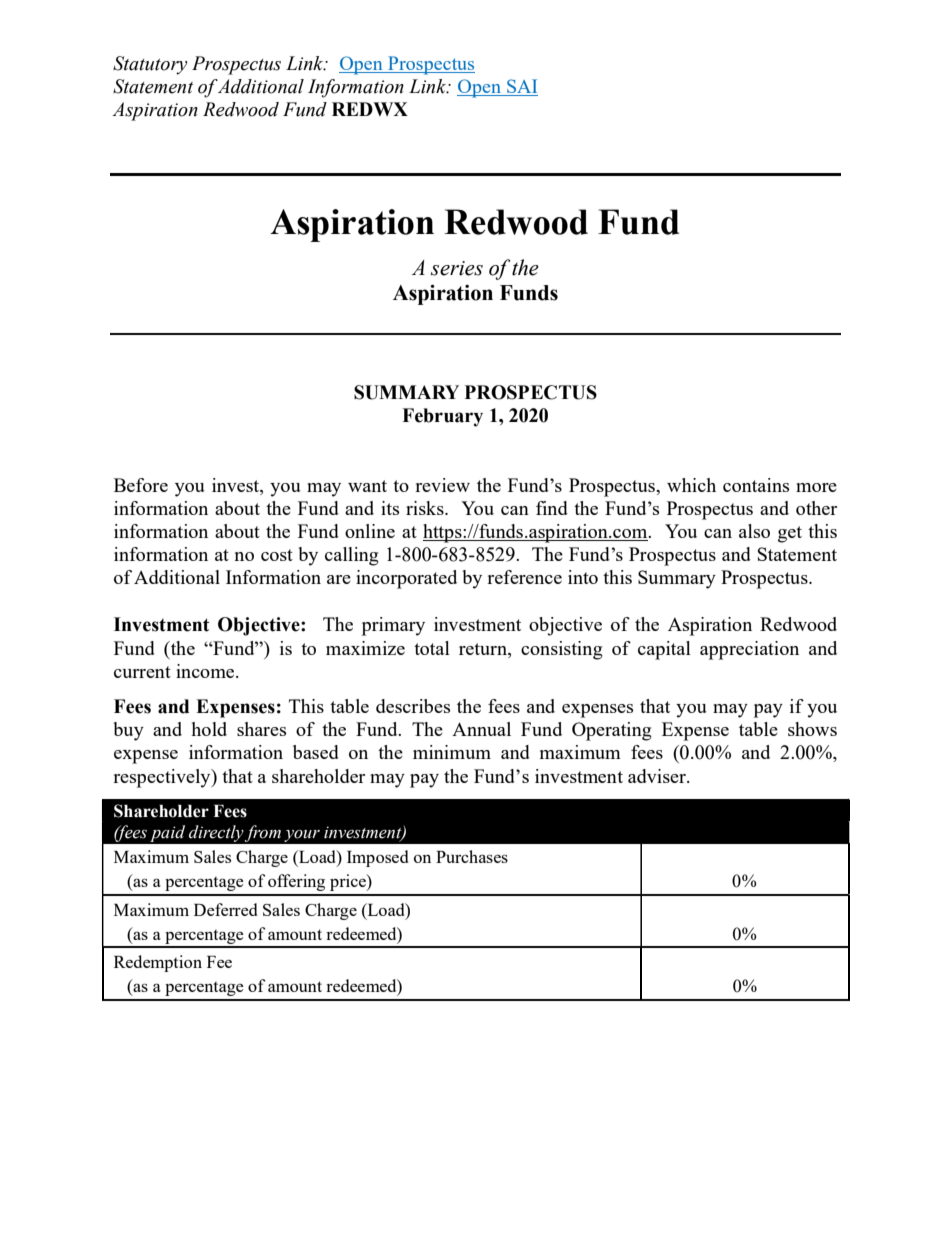 This document has width=952, height=1233. I want to click on appreciation, so click(749, 650).
